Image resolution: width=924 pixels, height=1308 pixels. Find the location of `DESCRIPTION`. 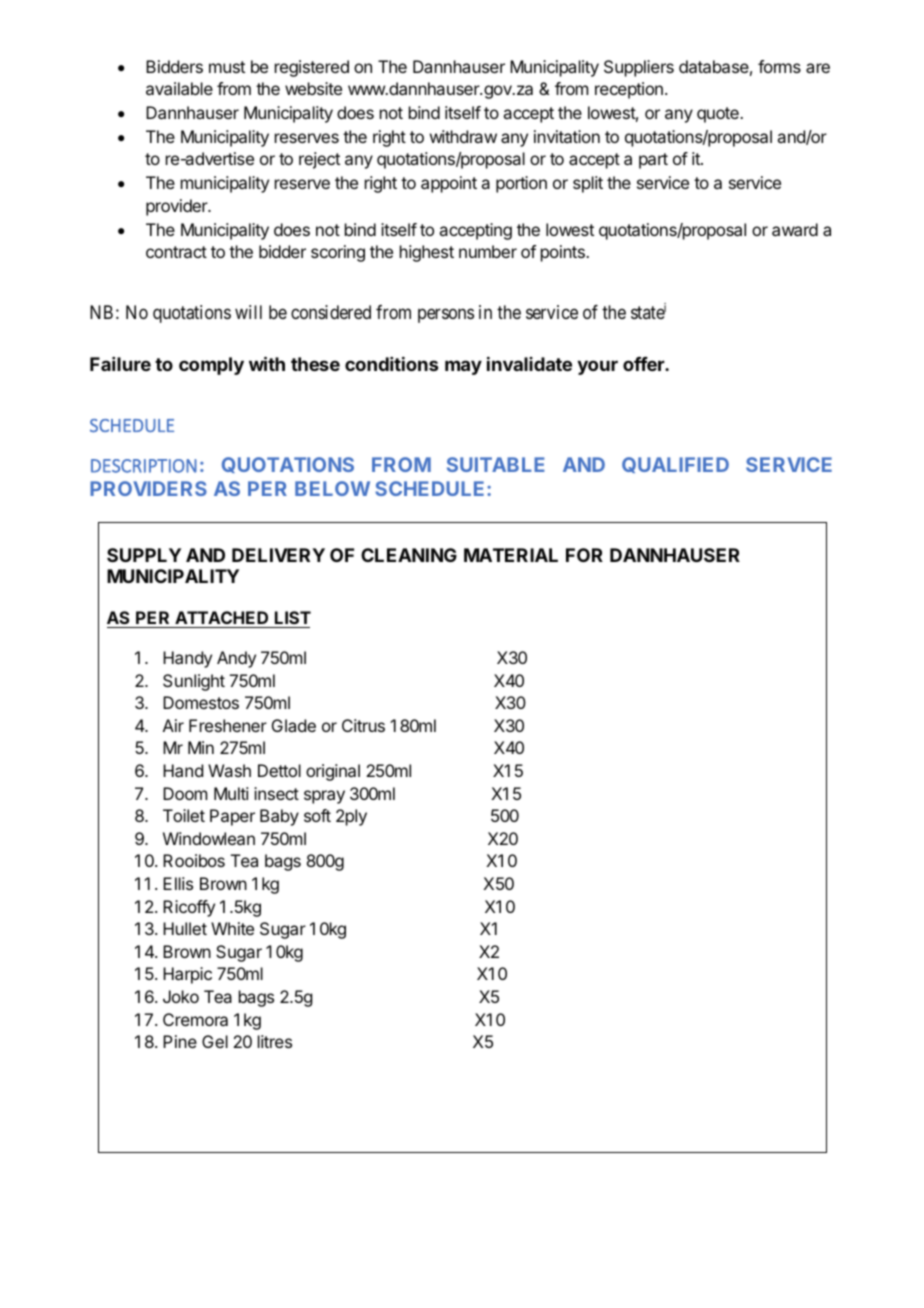

DESCRIPTION is located at coordinates (144, 466).
